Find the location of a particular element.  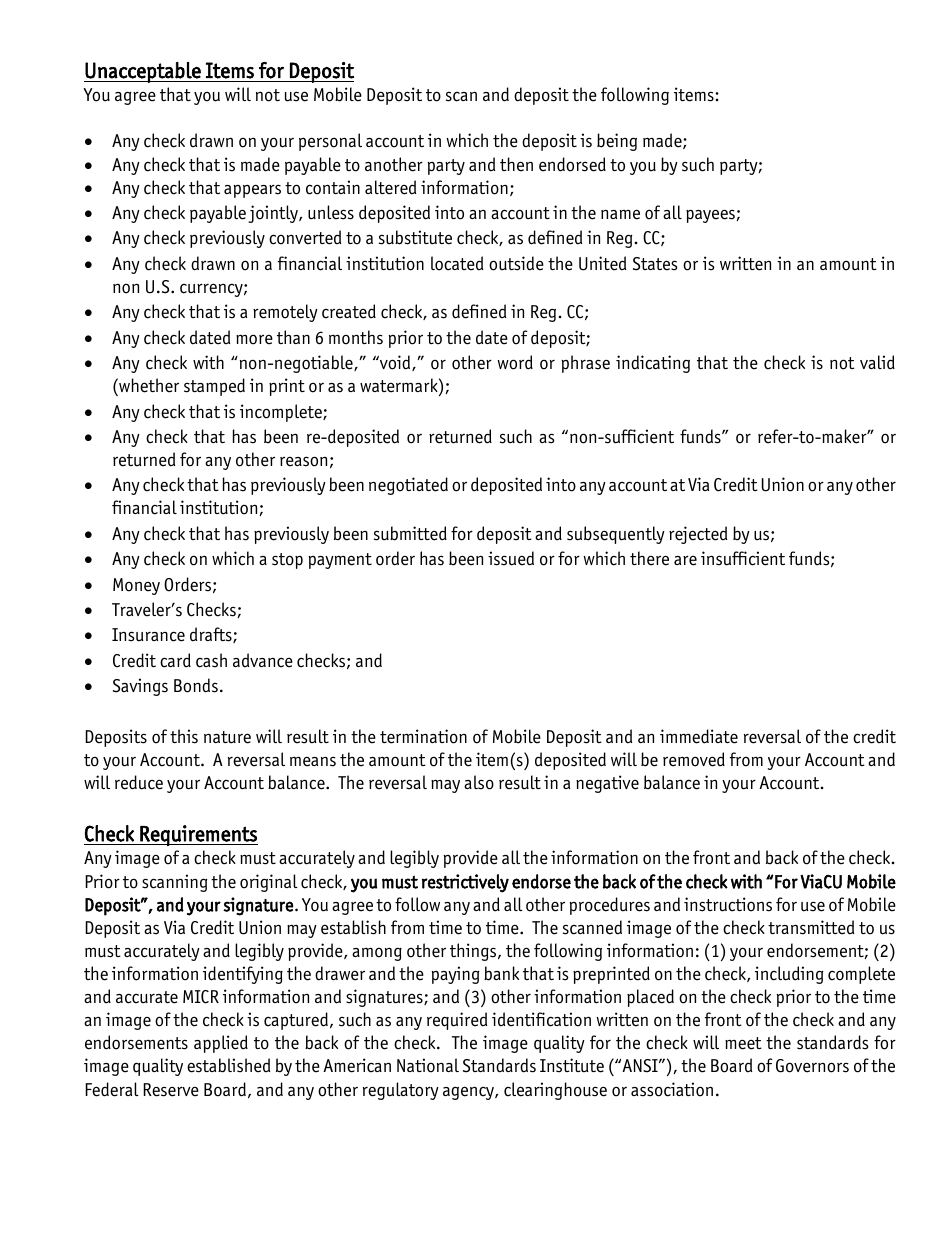

are is located at coordinates (685, 560).
